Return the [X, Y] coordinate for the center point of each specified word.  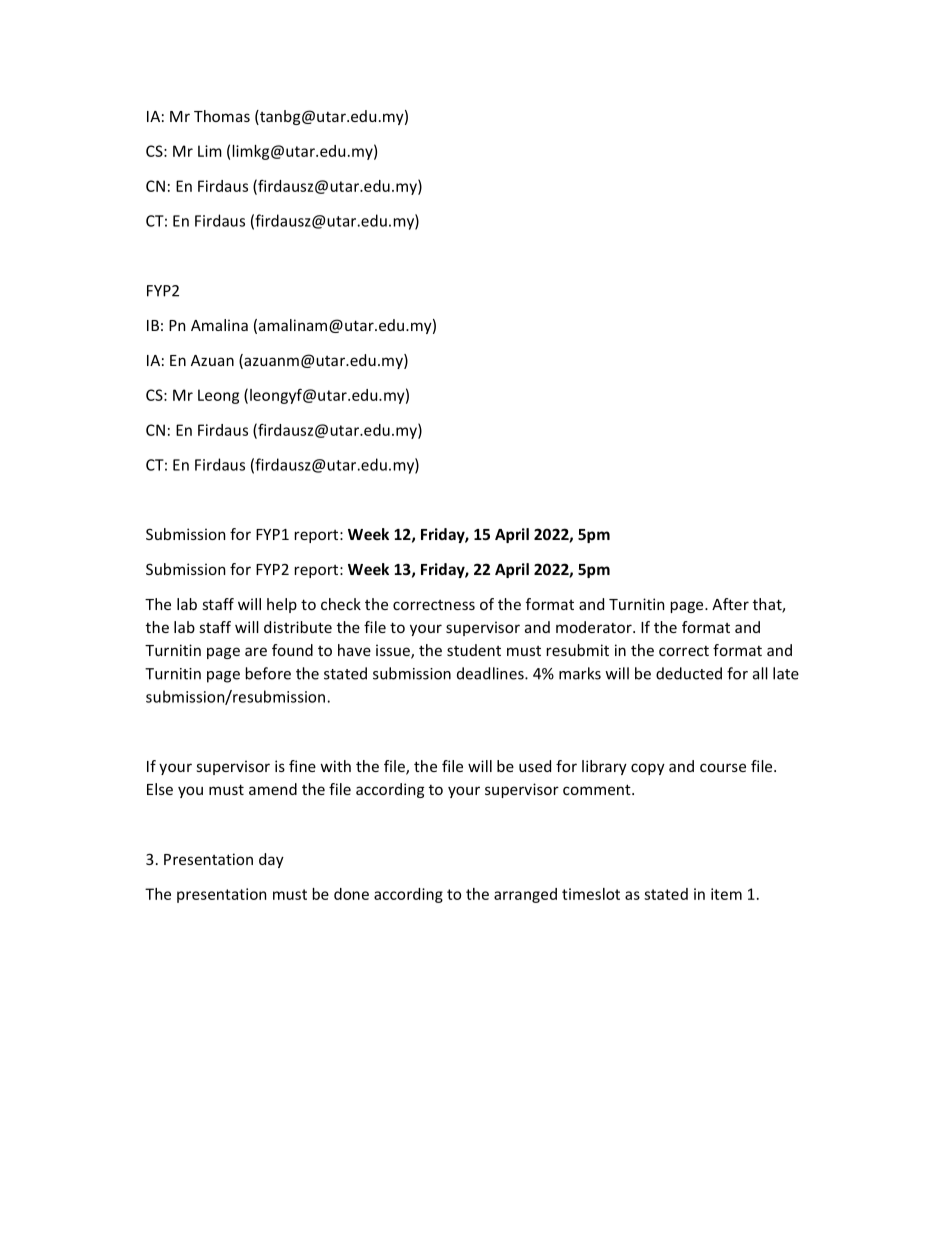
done [351, 894]
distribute [298, 627]
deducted [689, 673]
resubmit [578, 650]
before [268, 673]
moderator [595, 627]
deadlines [491, 673]
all [760, 673]
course [723, 767]
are [256, 651]
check [341, 604]
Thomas [222, 116]
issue [394, 651]
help [282, 605]
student [474, 650]
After [730, 604]
